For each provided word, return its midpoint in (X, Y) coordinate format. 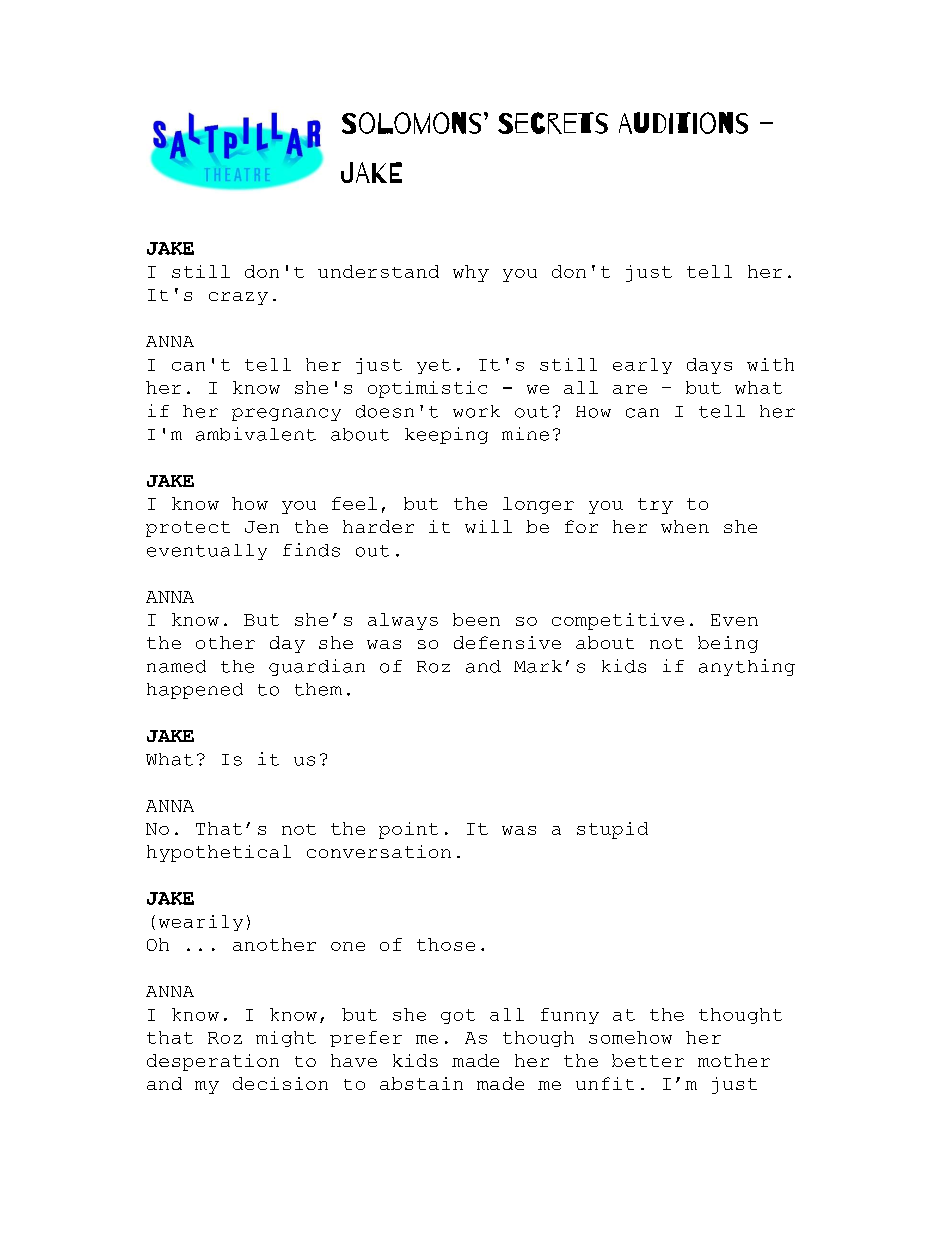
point (408, 830)
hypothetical (219, 853)
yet (434, 366)
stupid (612, 830)
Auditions (683, 123)
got (458, 1016)
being (728, 644)
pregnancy (286, 414)
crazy (238, 298)
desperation (213, 1062)
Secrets (553, 123)
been (476, 619)
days (709, 366)
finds (311, 550)
